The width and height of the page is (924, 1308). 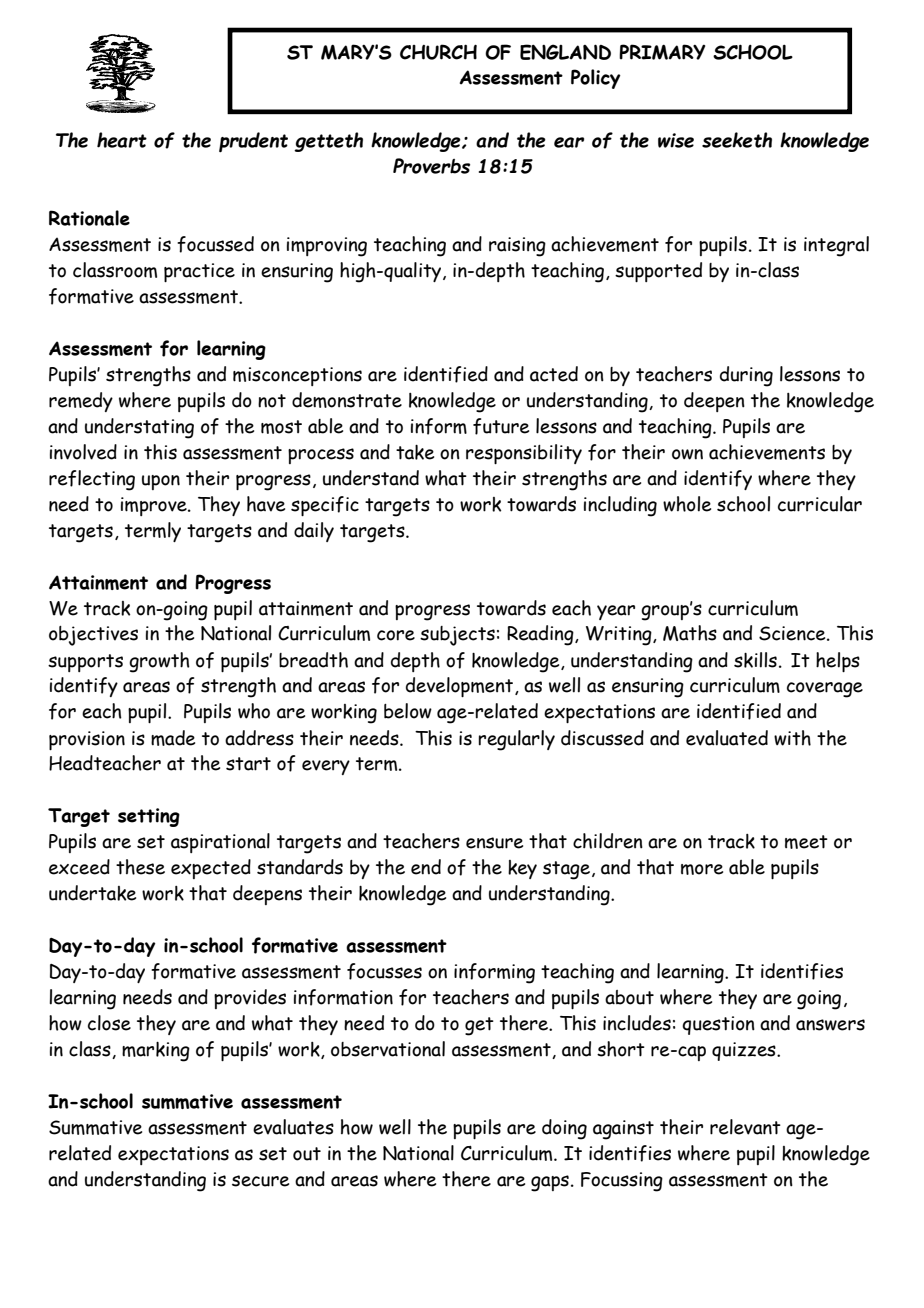 I want to click on more, so click(x=702, y=869).
